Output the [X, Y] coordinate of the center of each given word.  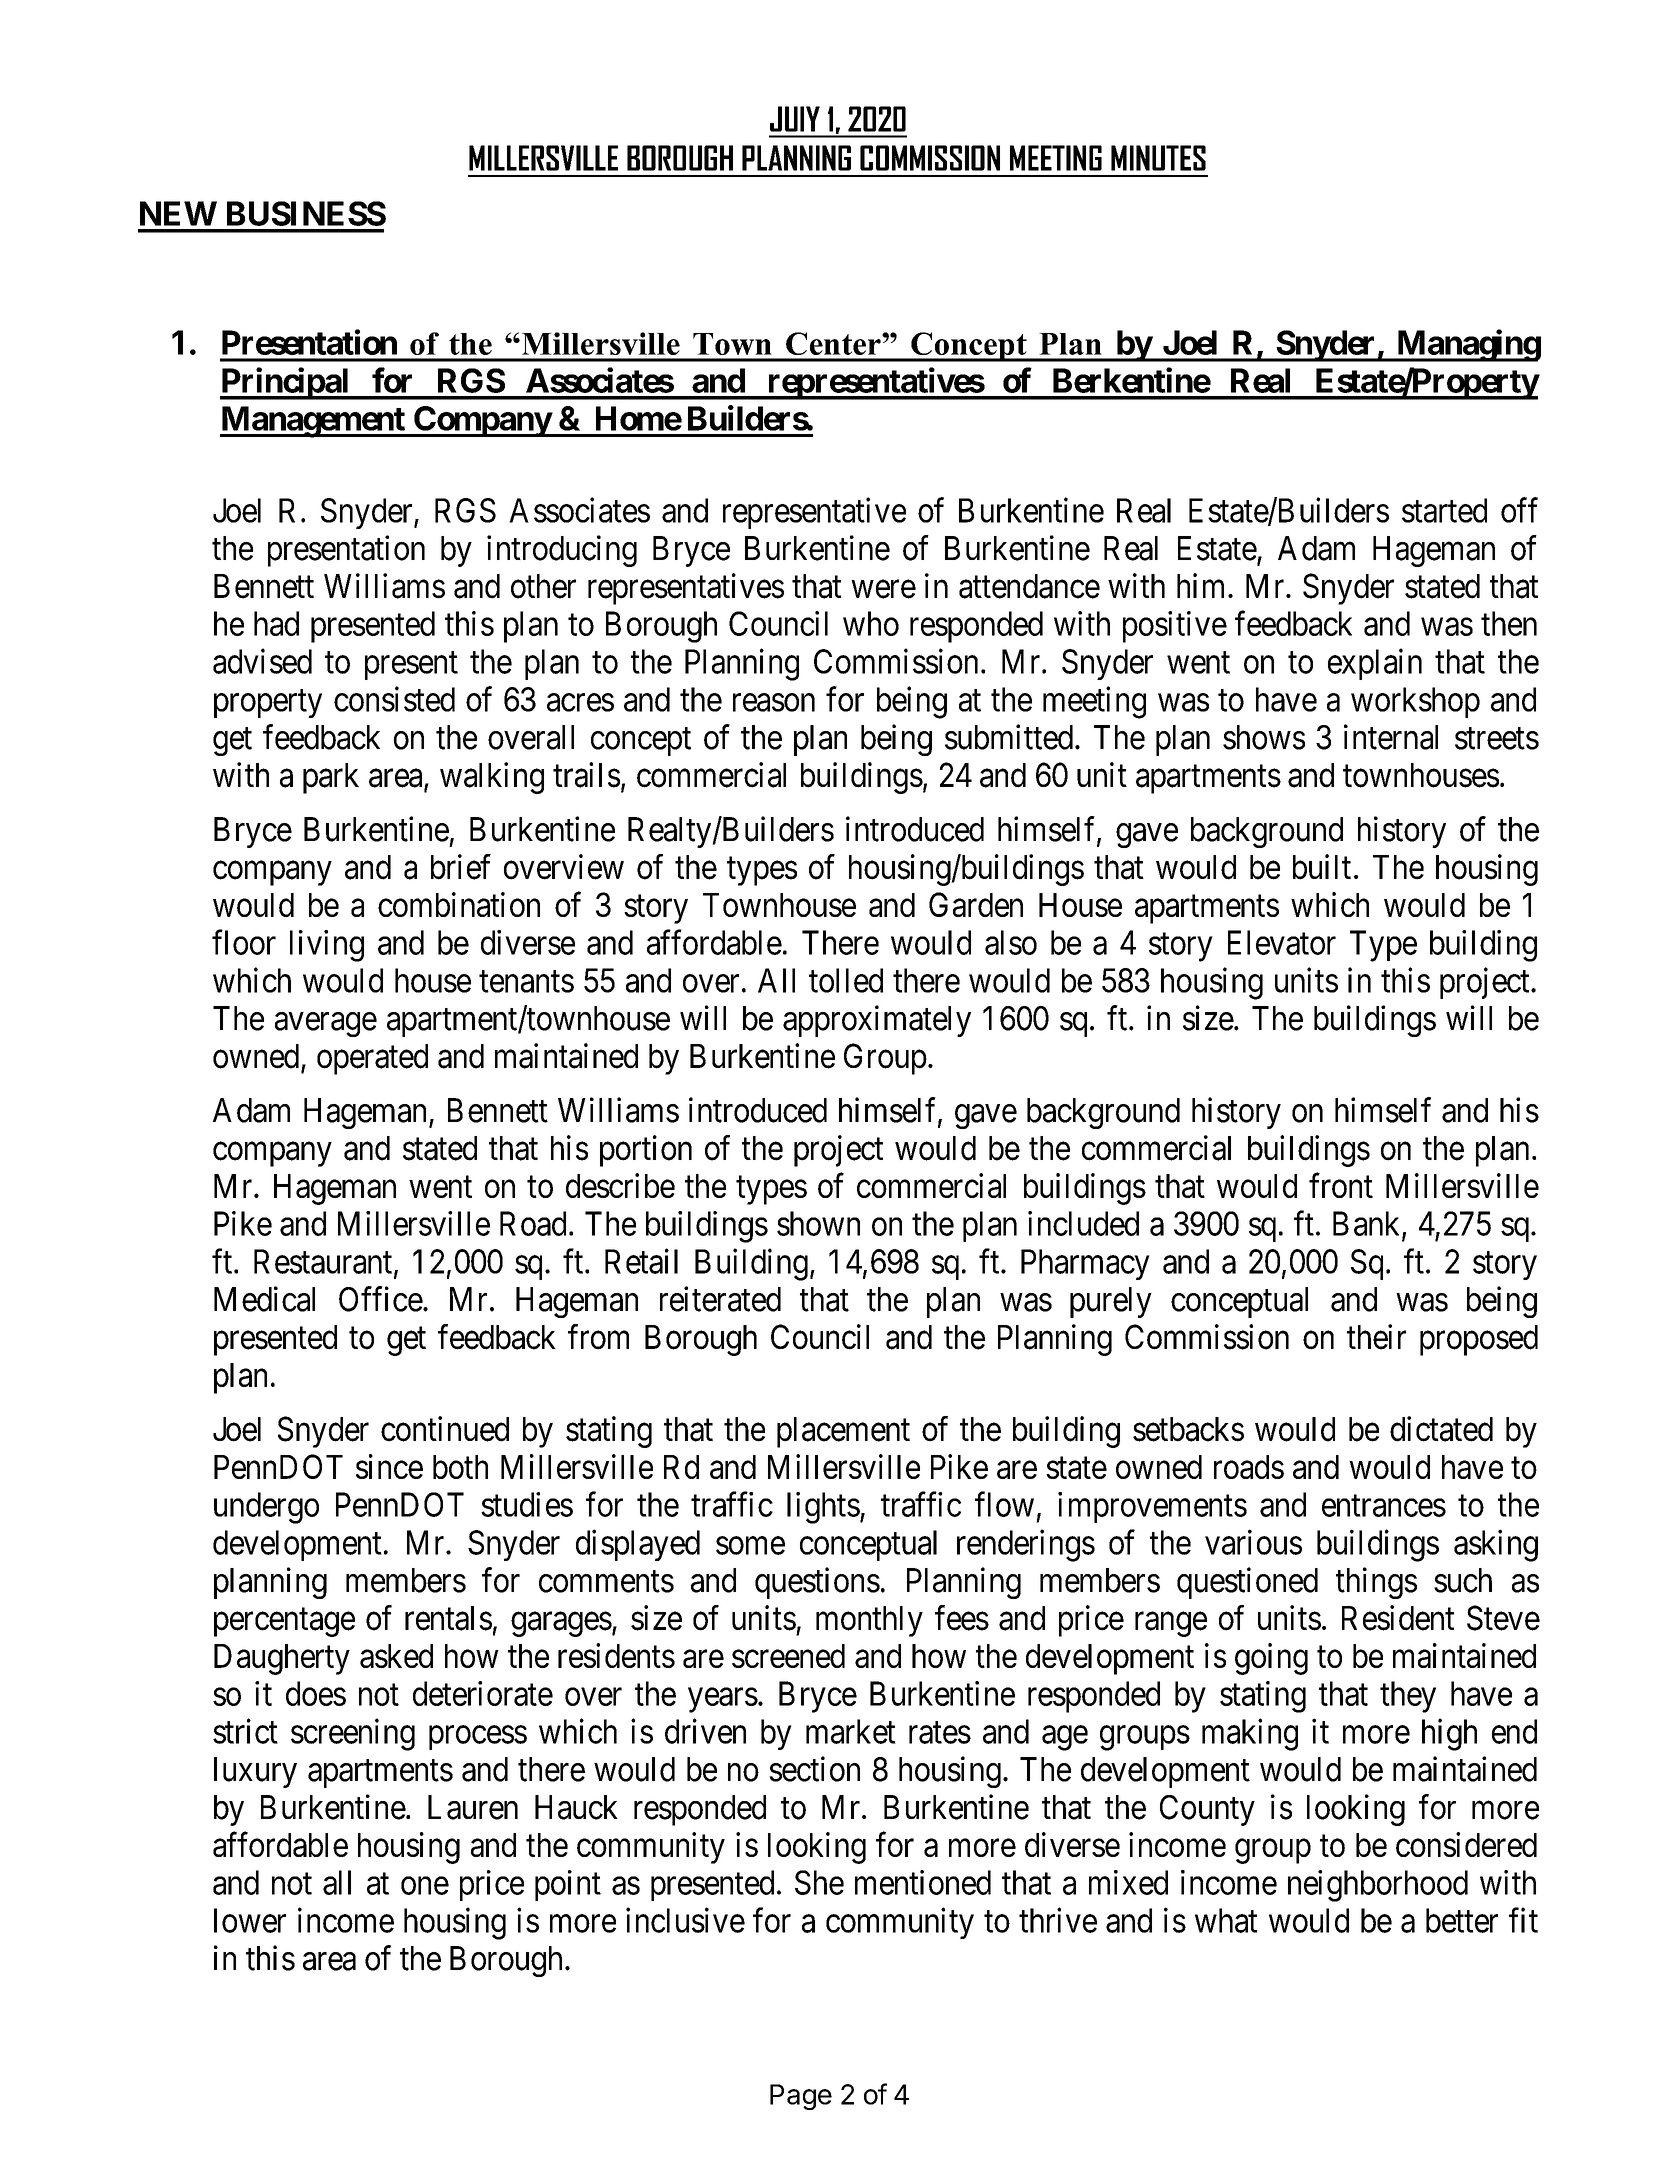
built [1322, 867]
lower [250, 1920]
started [1444, 510]
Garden [976, 904]
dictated [1441, 1429]
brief [461, 867]
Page [801, 2097]
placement [843, 1432]
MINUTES [1158, 158]
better [1462, 1920]
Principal [286, 383]
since [389, 1466]
